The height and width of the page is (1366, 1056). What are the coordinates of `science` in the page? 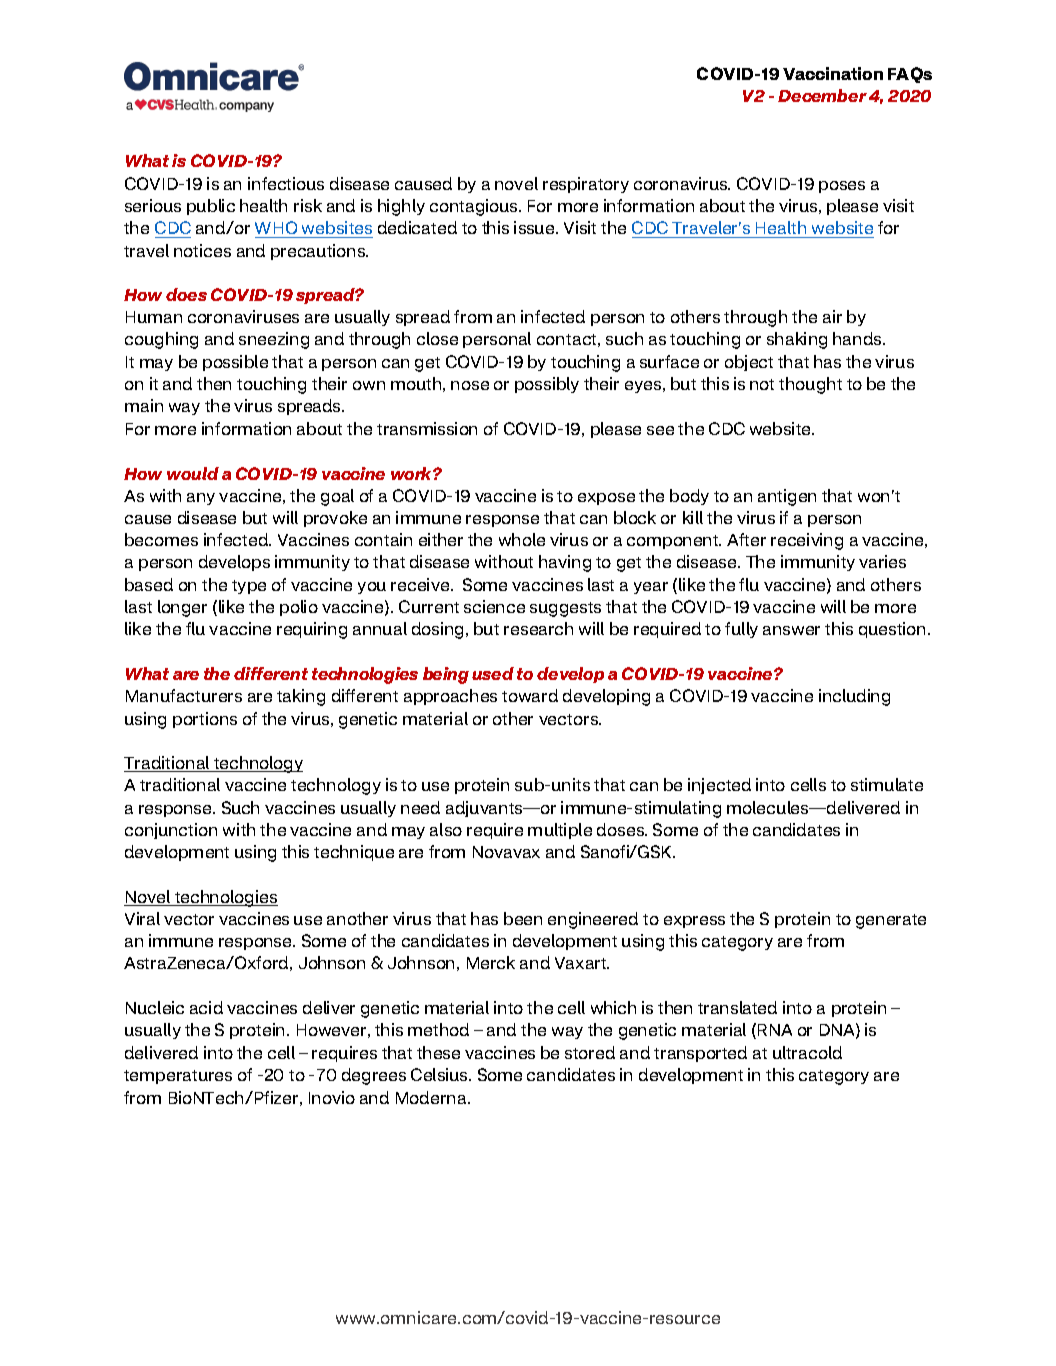 It's located at (494, 606).
